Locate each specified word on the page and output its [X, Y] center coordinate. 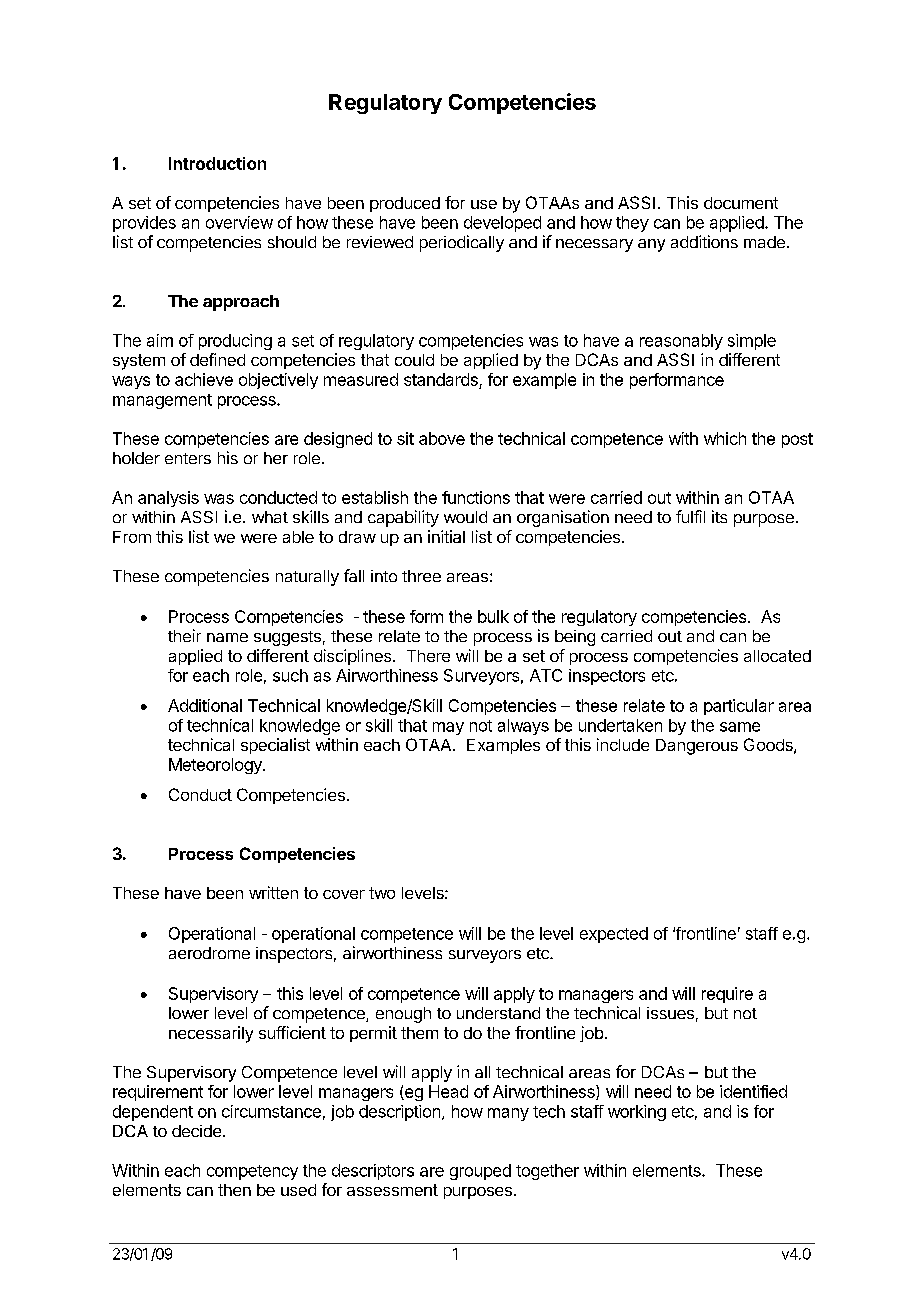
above [442, 438]
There [428, 656]
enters [188, 458]
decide [198, 1131]
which [725, 438]
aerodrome [209, 953]
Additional [205, 705]
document [741, 203]
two [382, 893]
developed [502, 224]
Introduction [217, 163]
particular [739, 707]
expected [614, 935]
